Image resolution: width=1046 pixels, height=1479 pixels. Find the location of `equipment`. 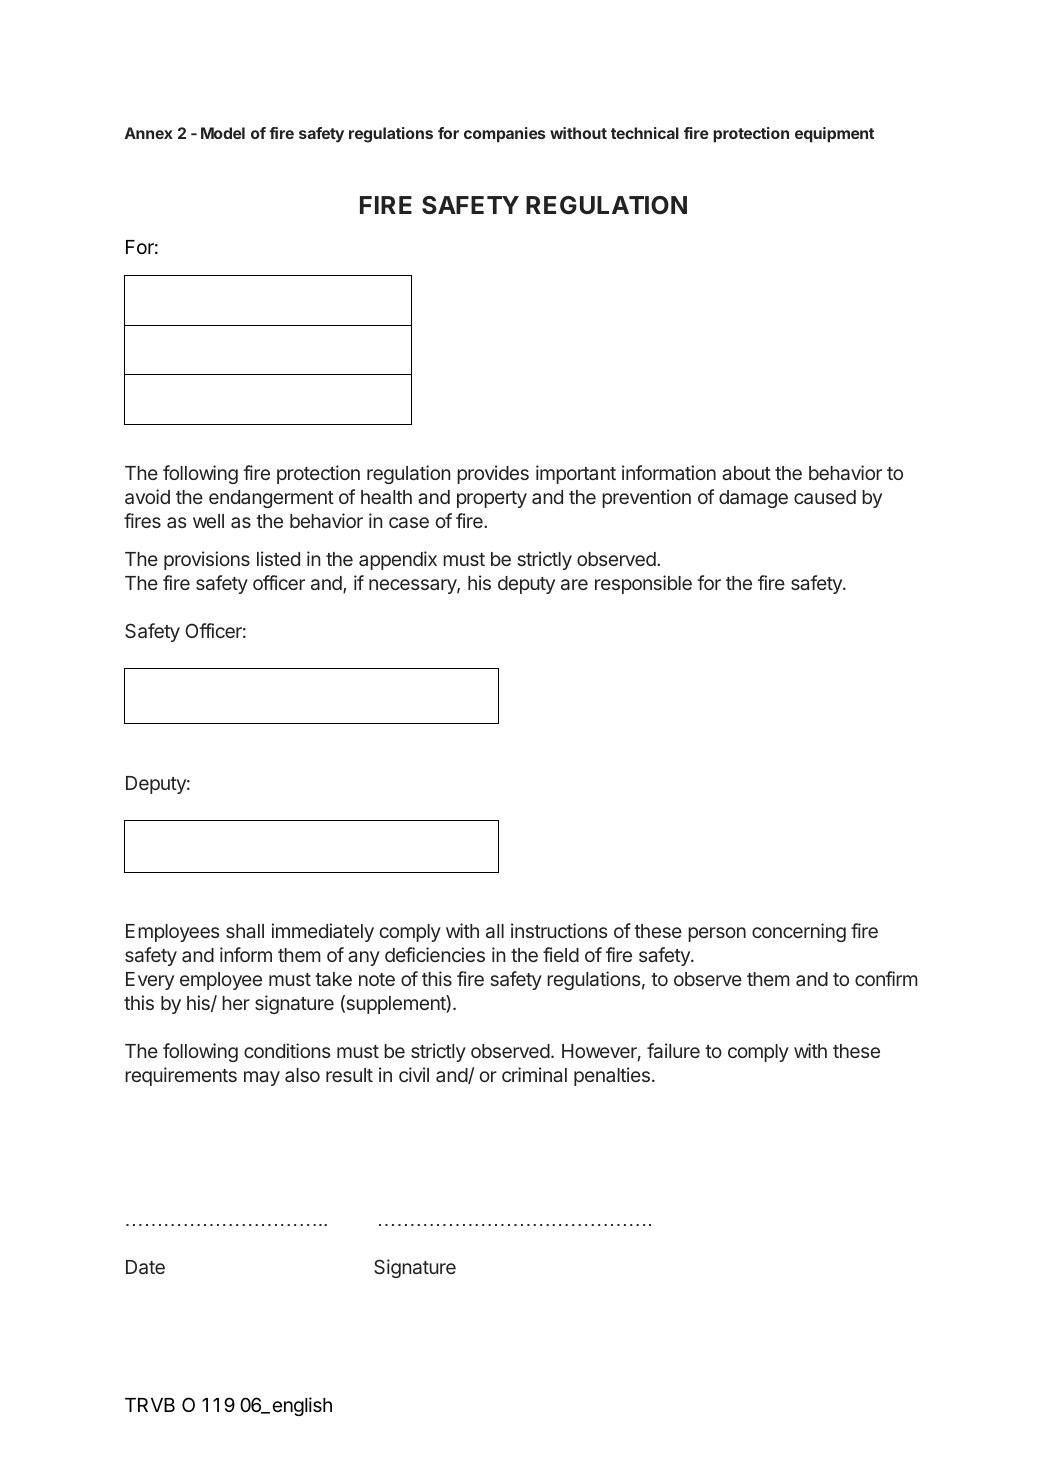

equipment is located at coordinates (834, 135).
